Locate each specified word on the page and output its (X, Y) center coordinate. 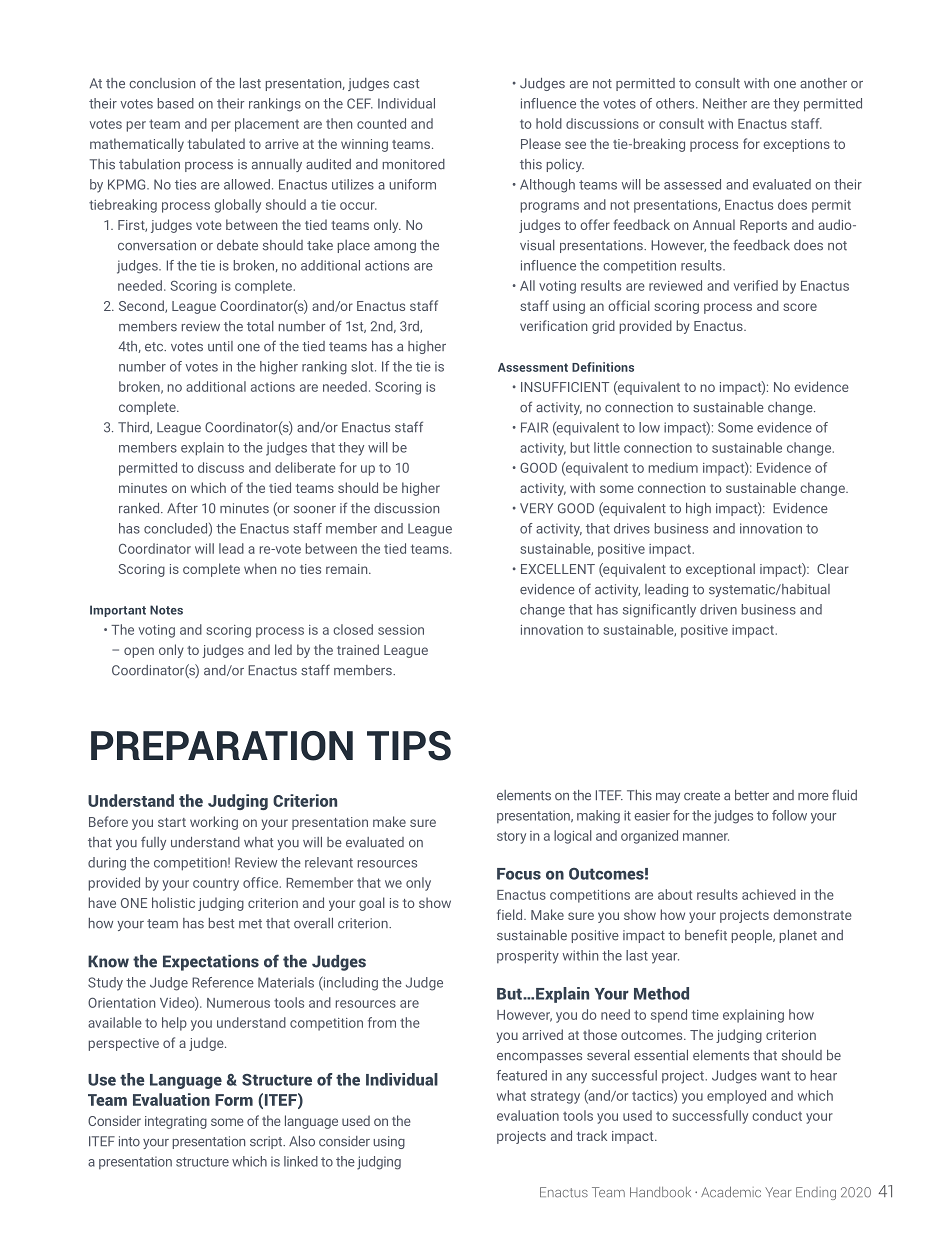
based (176, 103)
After (182, 508)
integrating (176, 1122)
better (752, 795)
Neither (725, 103)
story (511, 837)
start (172, 822)
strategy (555, 1097)
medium (673, 467)
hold (549, 123)
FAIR (534, 427)
